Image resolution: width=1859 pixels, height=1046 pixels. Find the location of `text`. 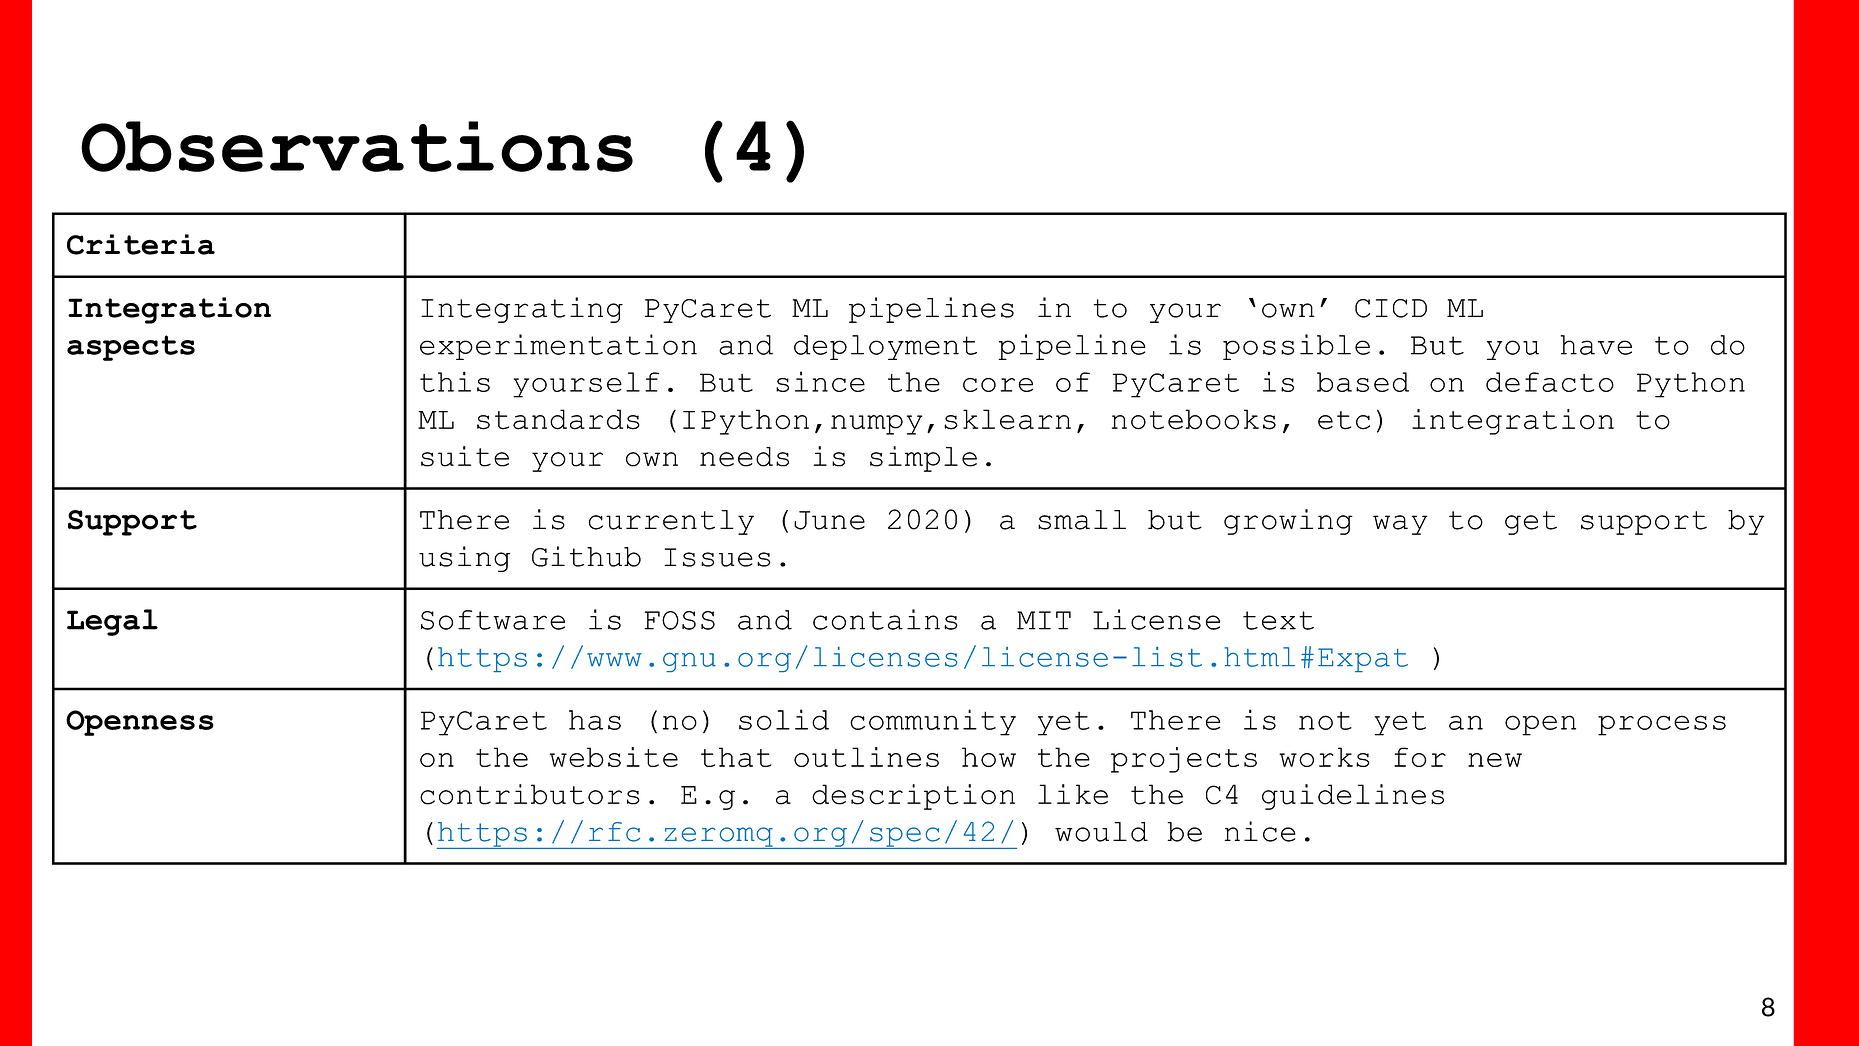

text is located at coordinates (1278, 620).
